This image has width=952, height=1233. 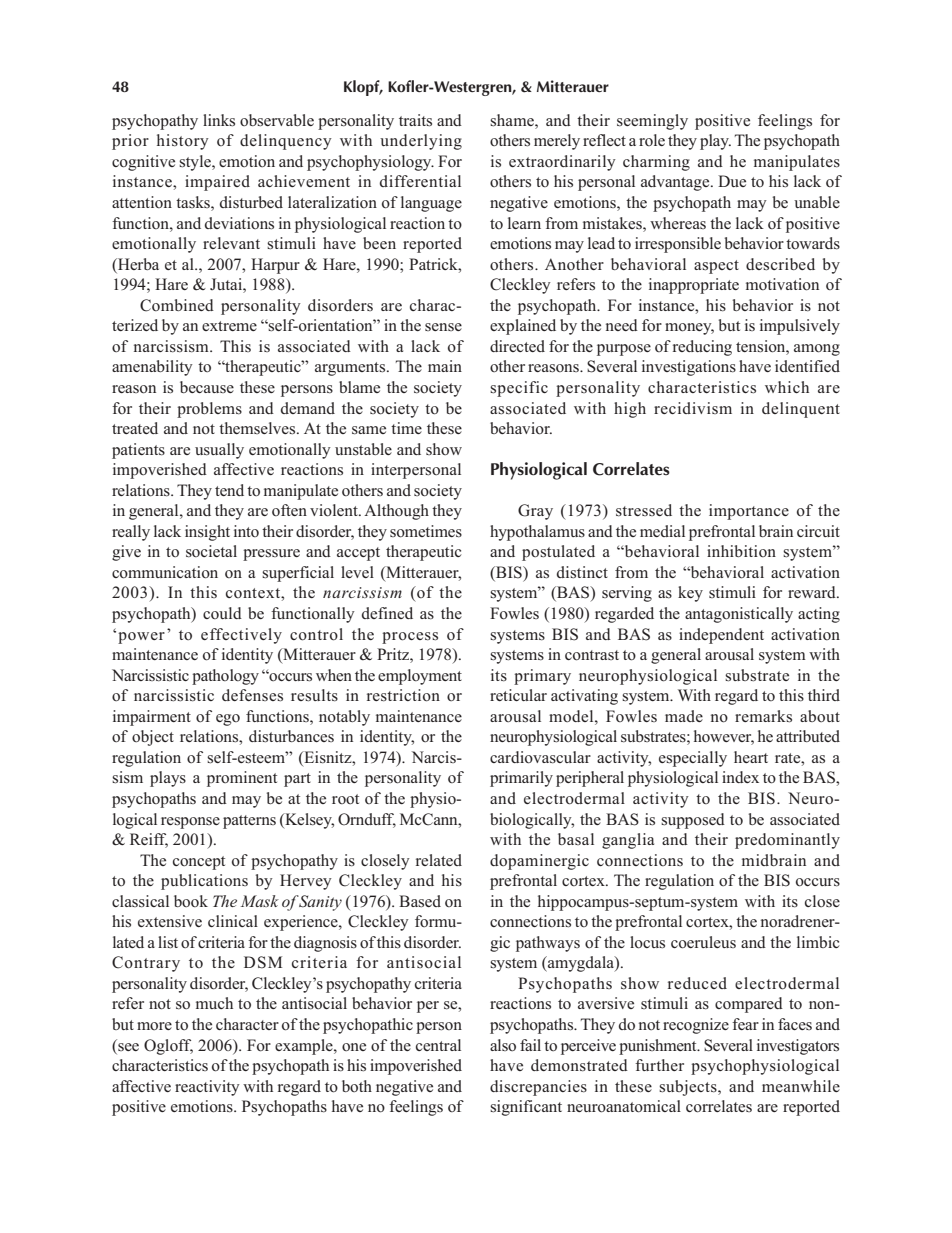 I want to click on usually, so click(x=219, y=451).
